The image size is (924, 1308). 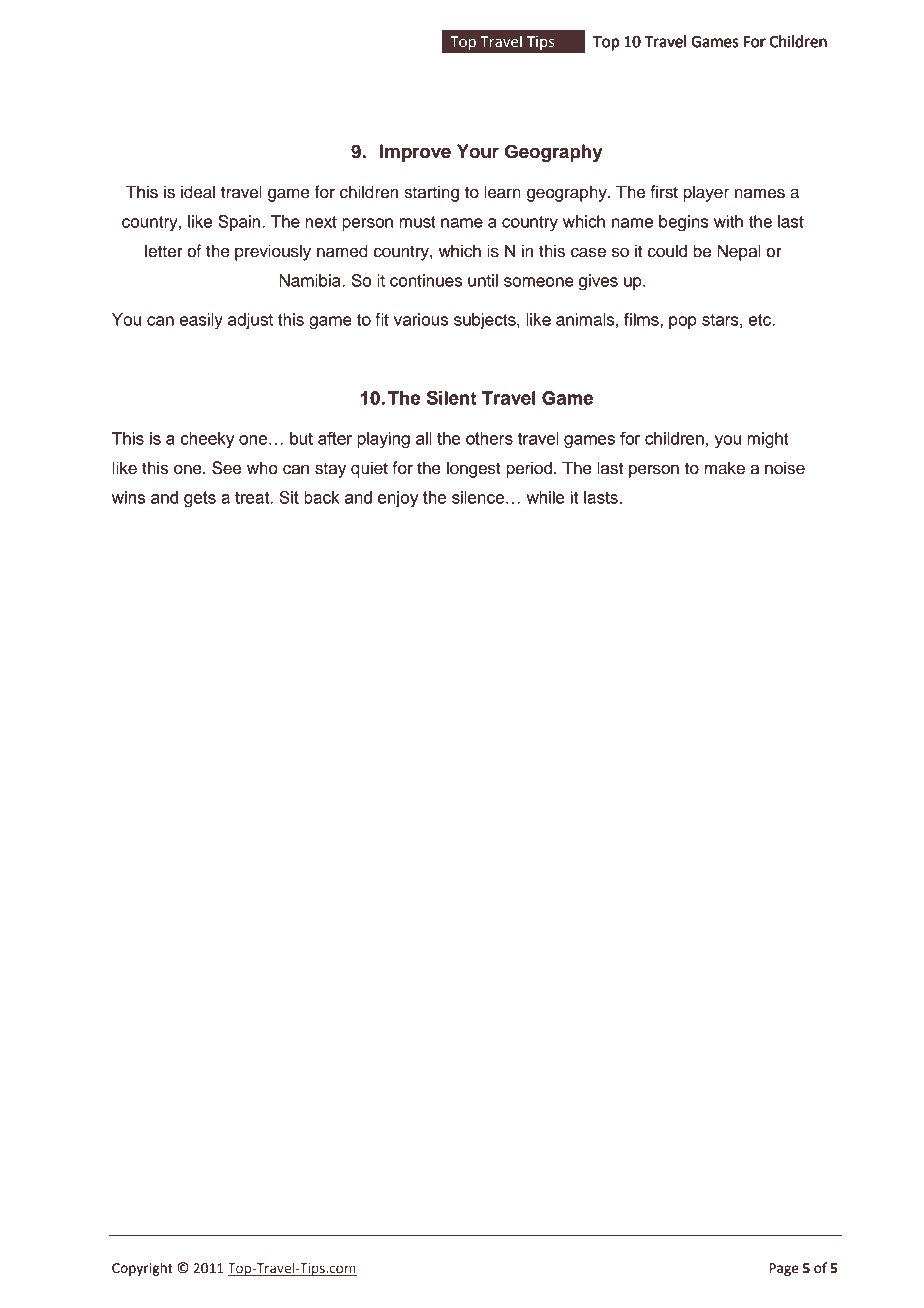 I want to click on cheeky, so click(x=207, y=440).
